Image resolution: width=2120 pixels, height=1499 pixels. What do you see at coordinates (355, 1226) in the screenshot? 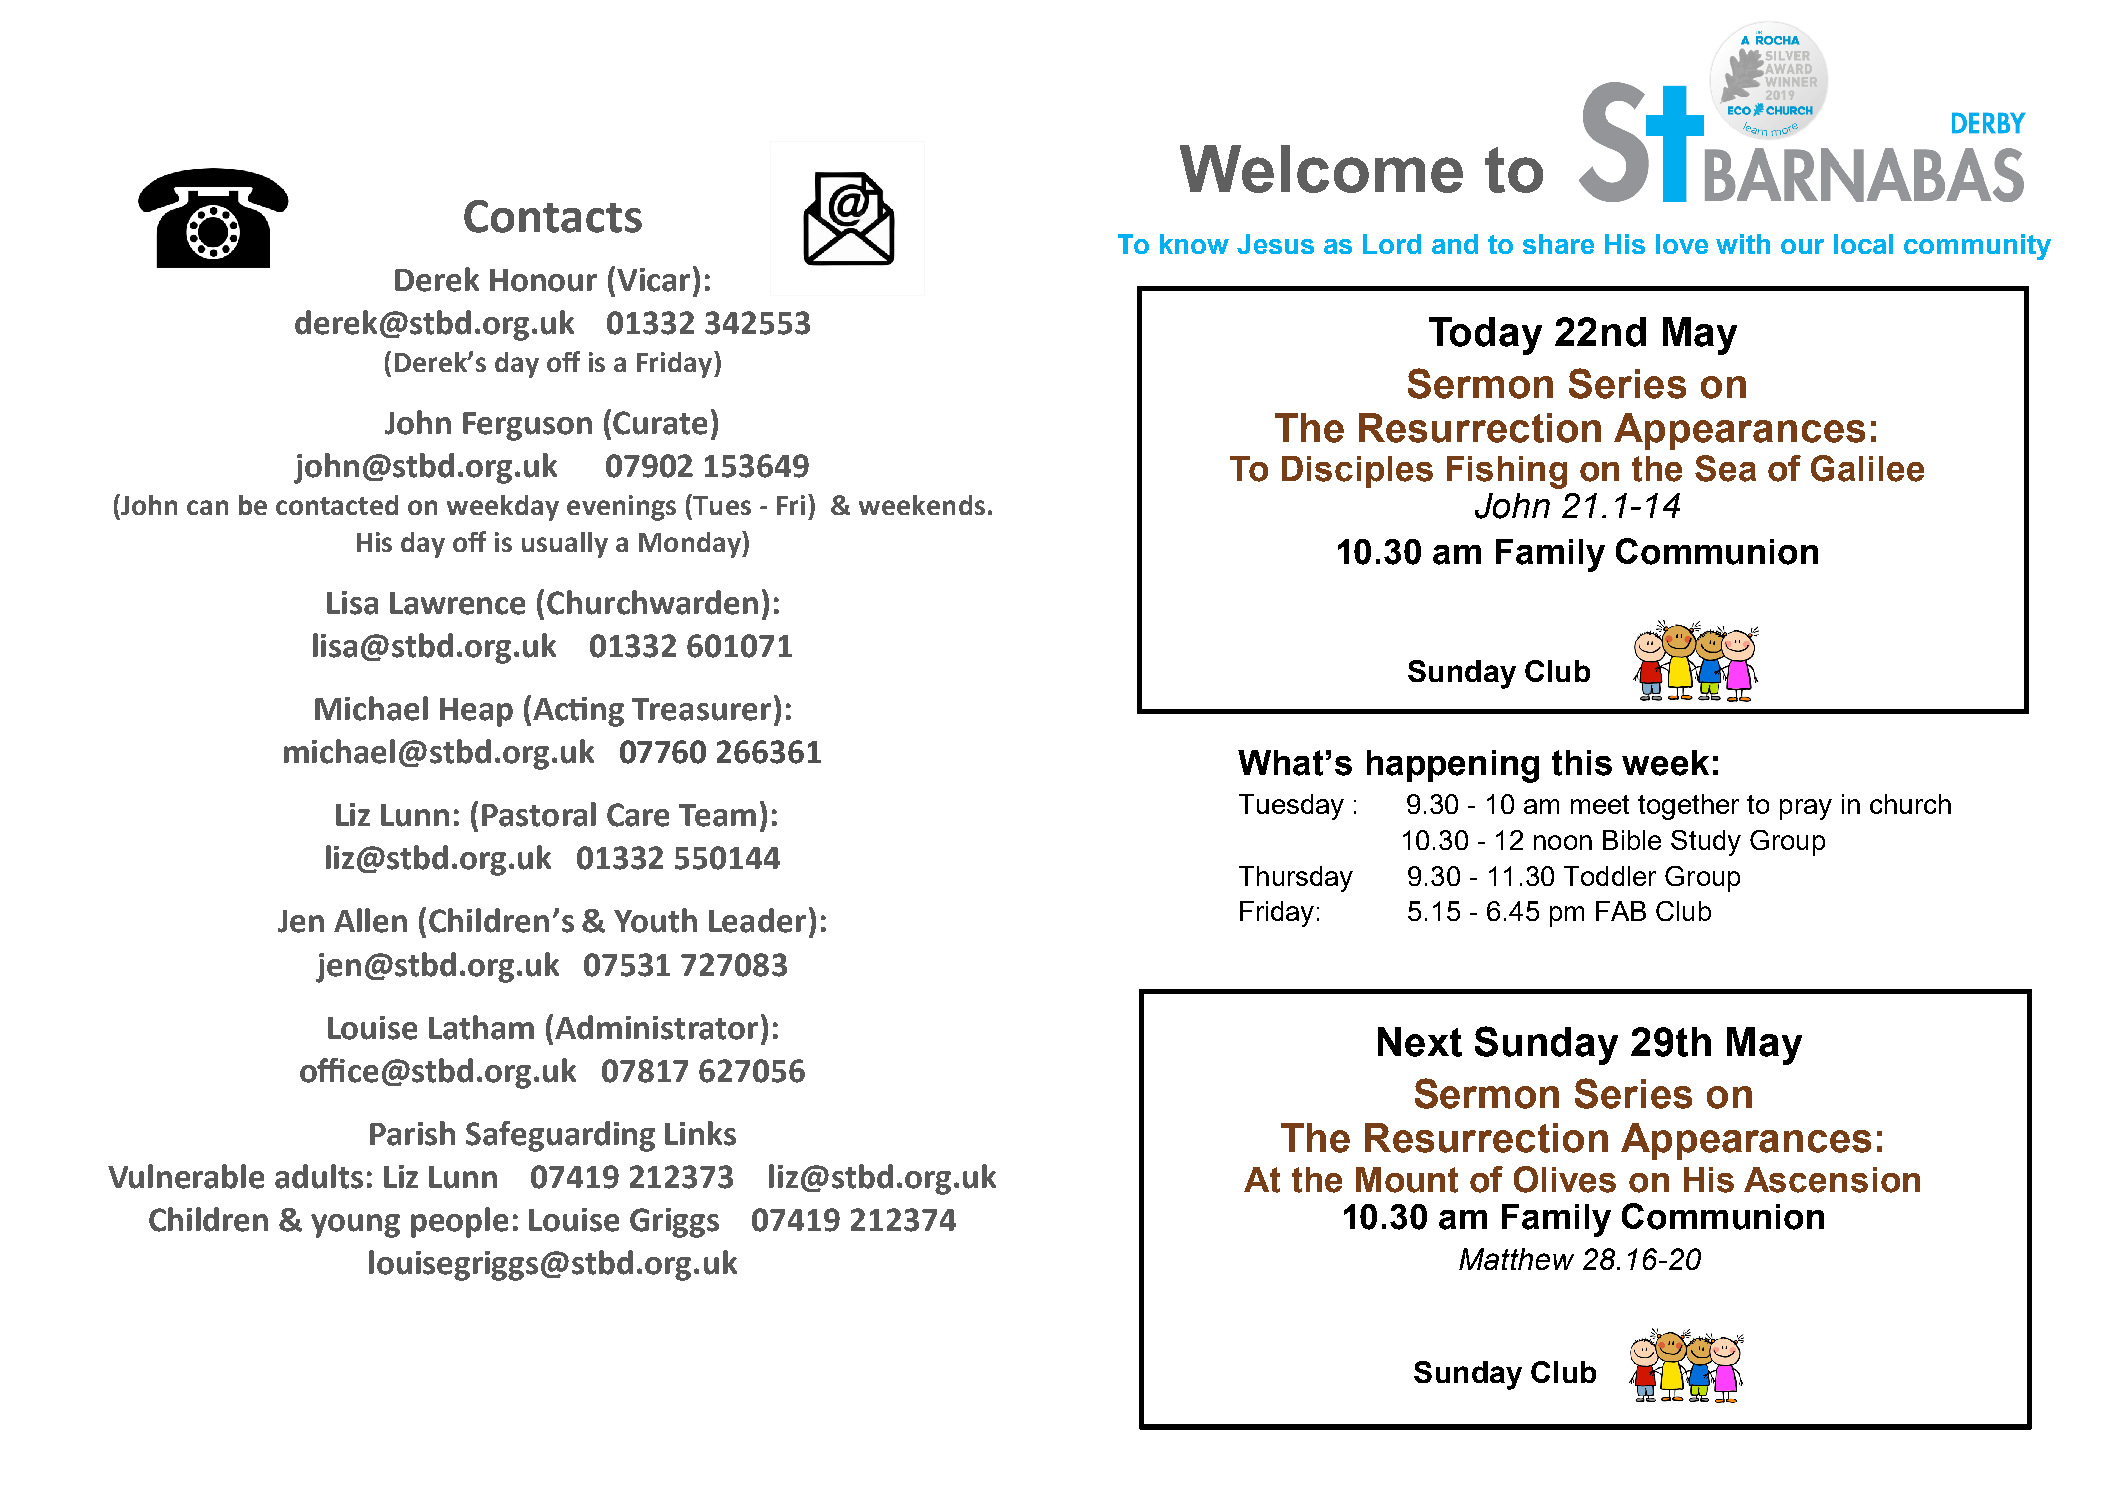
I see `young` at bounding box center [355, 1226].
